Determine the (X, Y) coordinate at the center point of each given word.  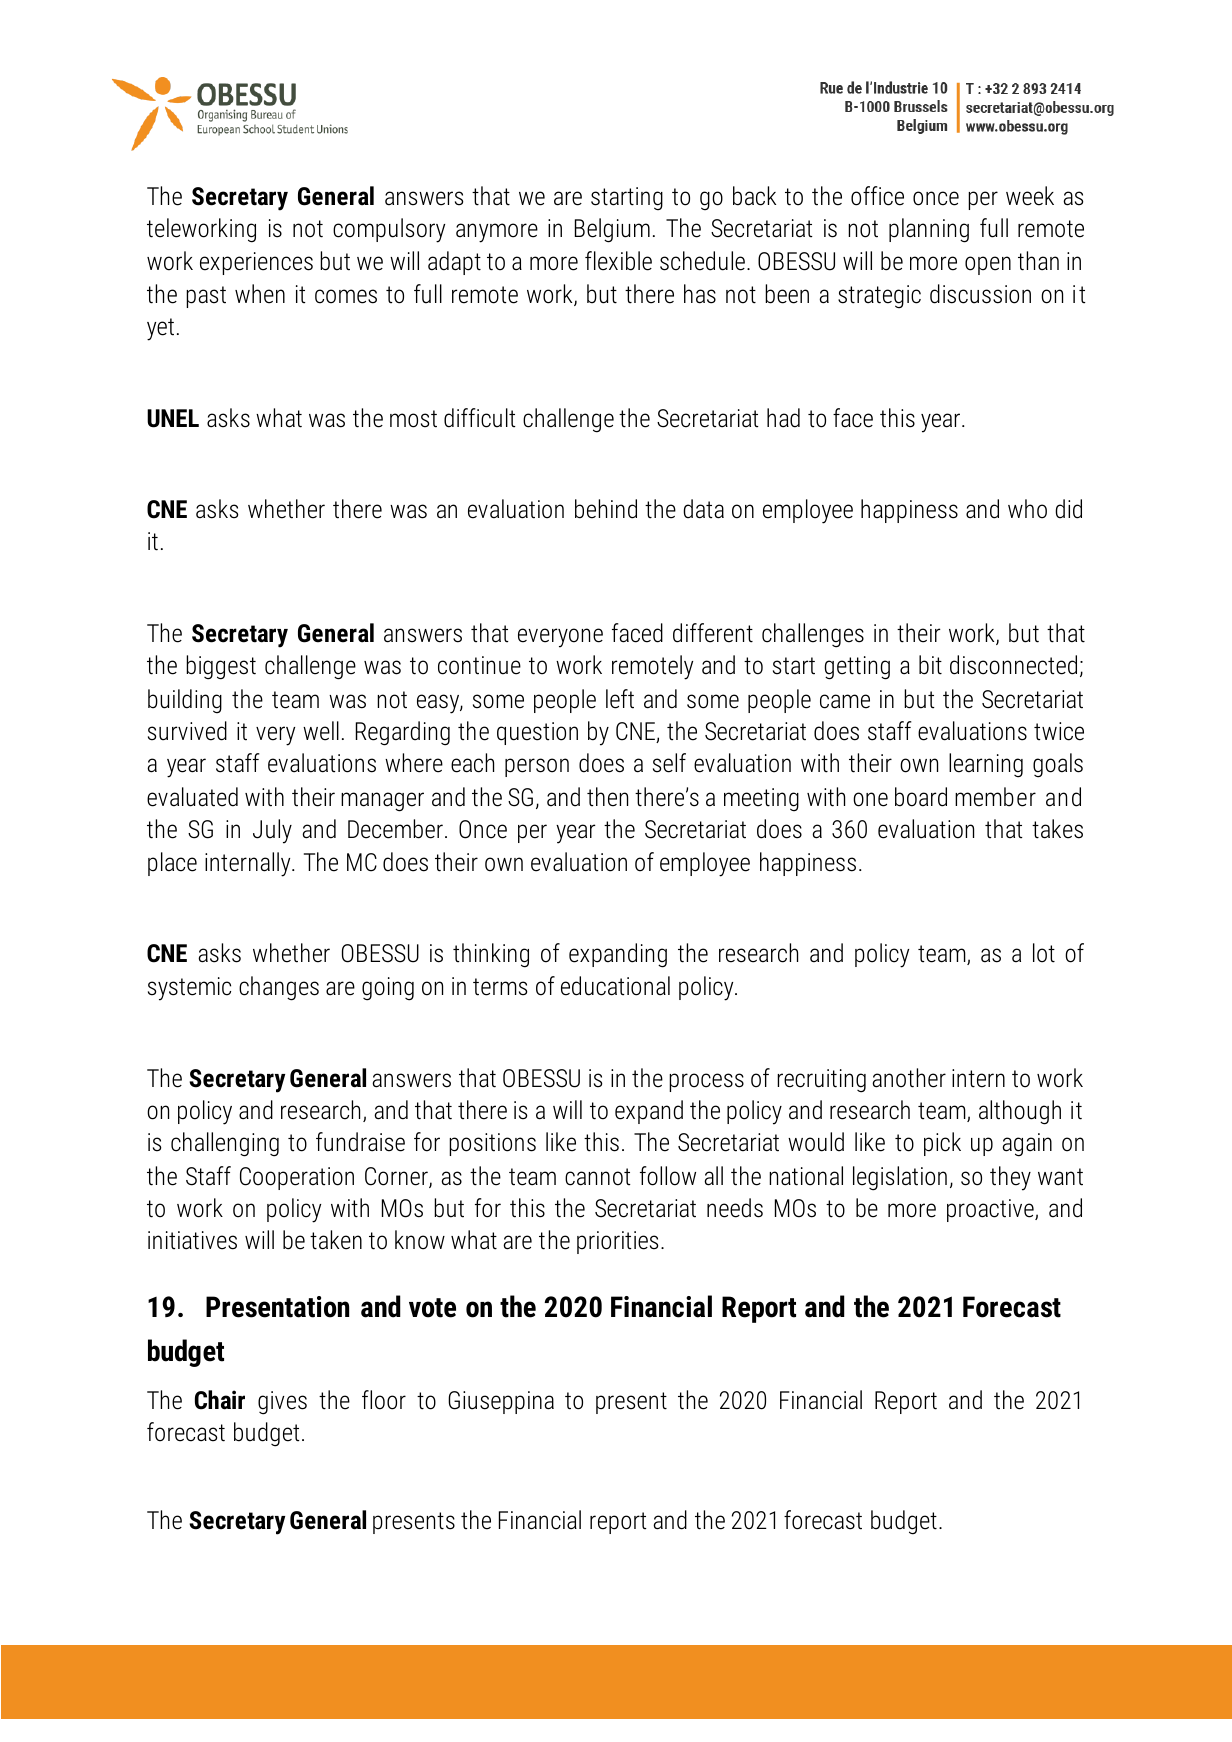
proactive (991, 1210)
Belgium (612, 230)
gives (282, 1403)
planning (929, 230)
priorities (617, 1242)
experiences (256, 263)
